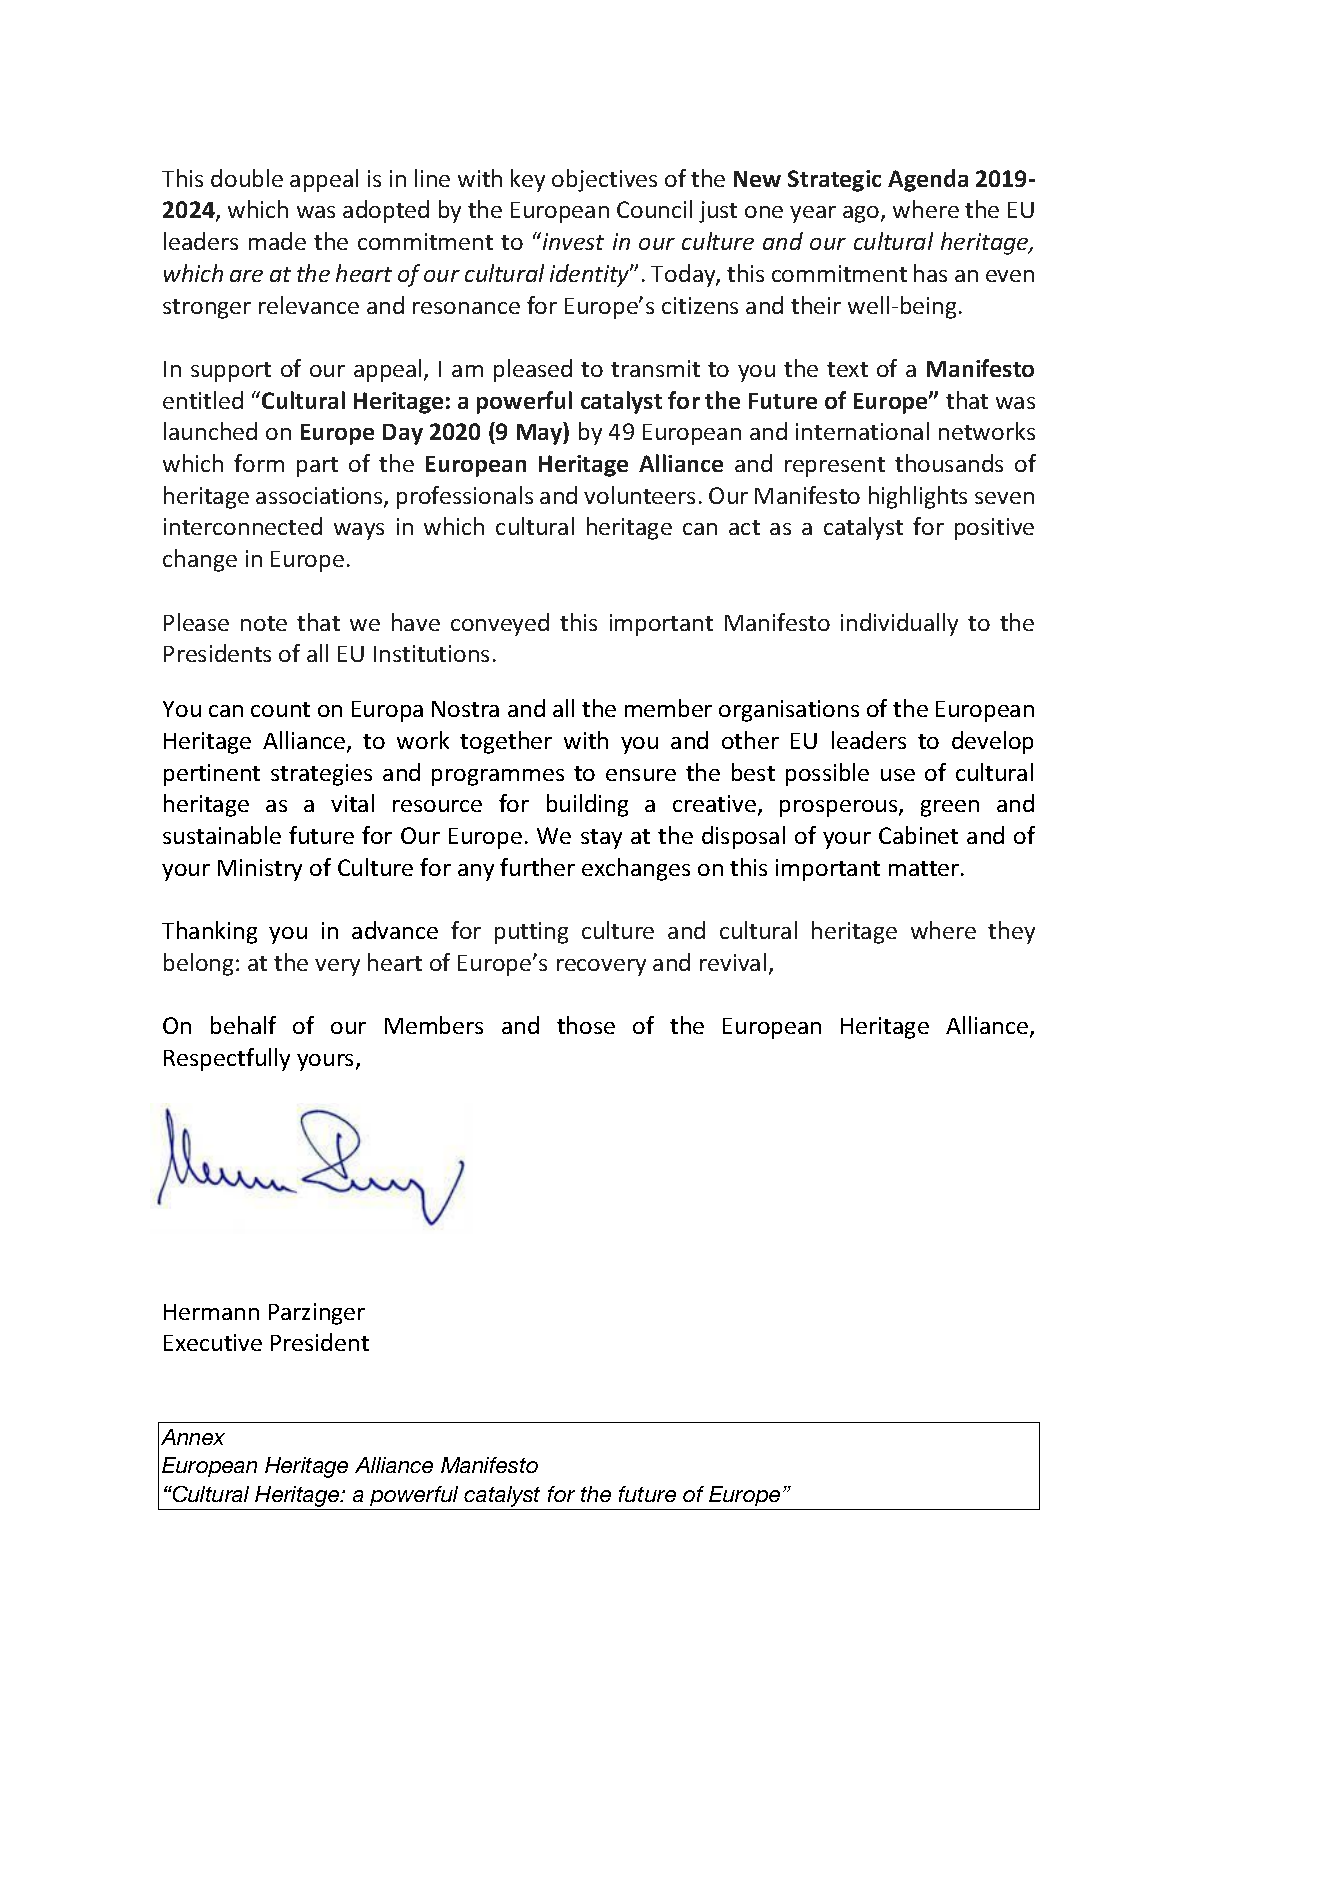 This document has height=1901, width=1343. I want to click on green, so click(950, 808).
